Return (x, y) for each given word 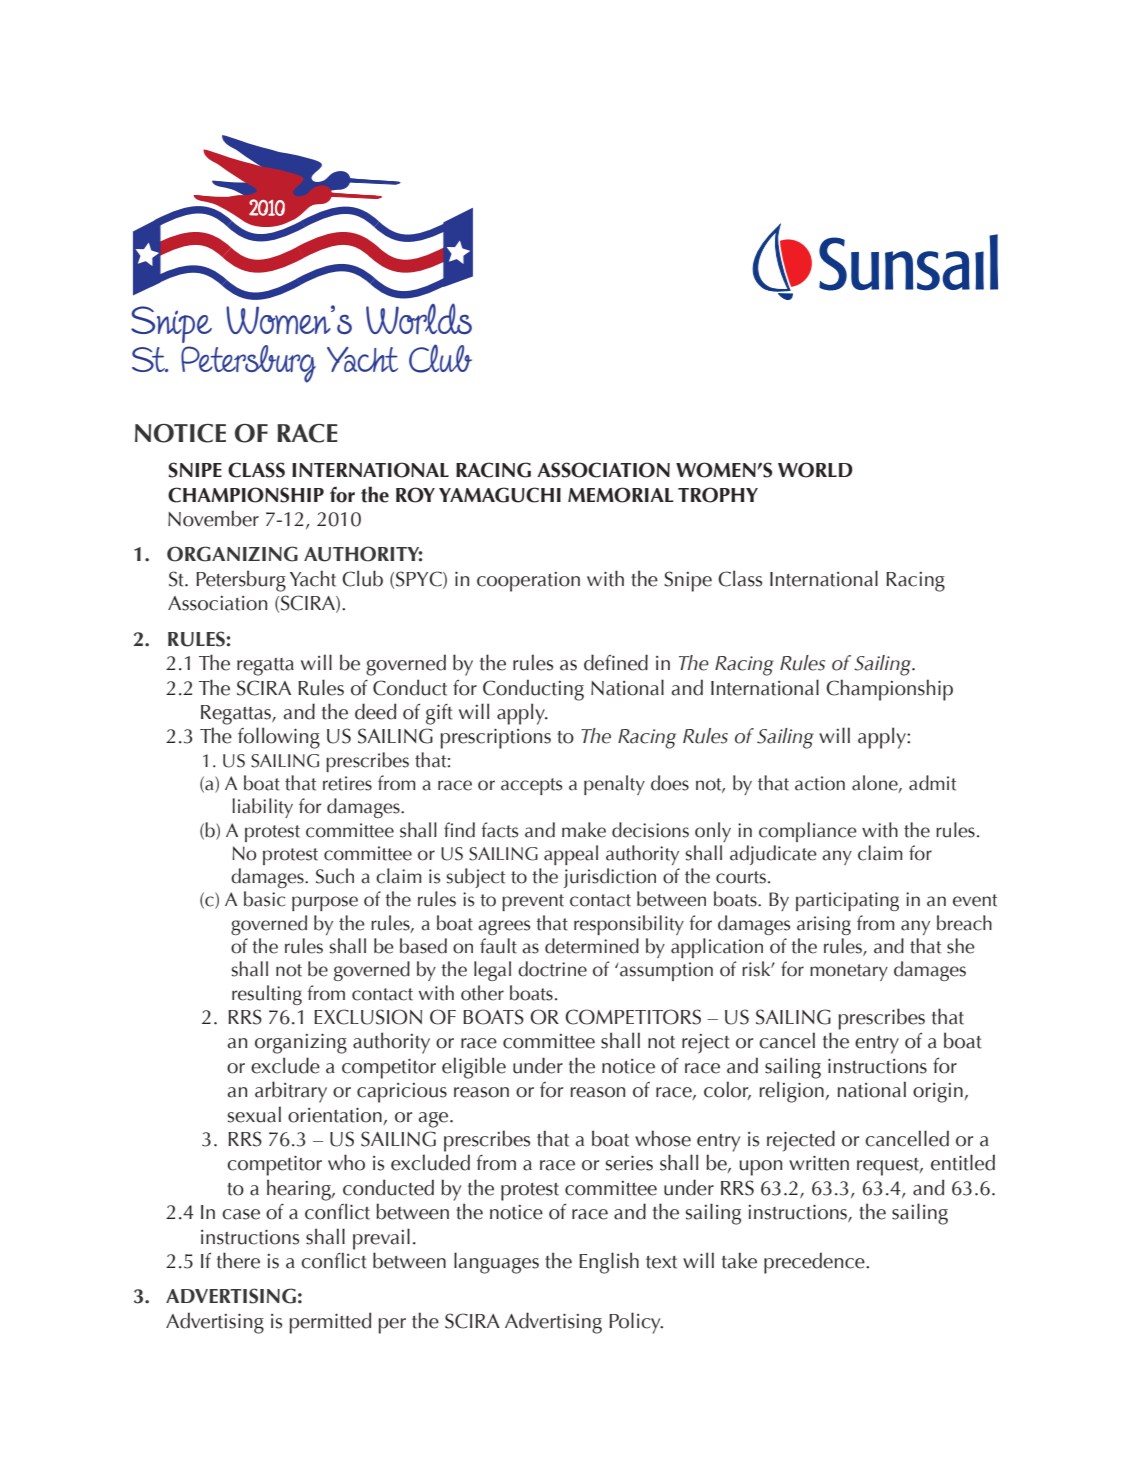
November (213, 518)
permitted (330, 1323)
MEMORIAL (621, 495)
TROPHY (718, 495)
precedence (815, 1263)
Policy (636, 1323)
